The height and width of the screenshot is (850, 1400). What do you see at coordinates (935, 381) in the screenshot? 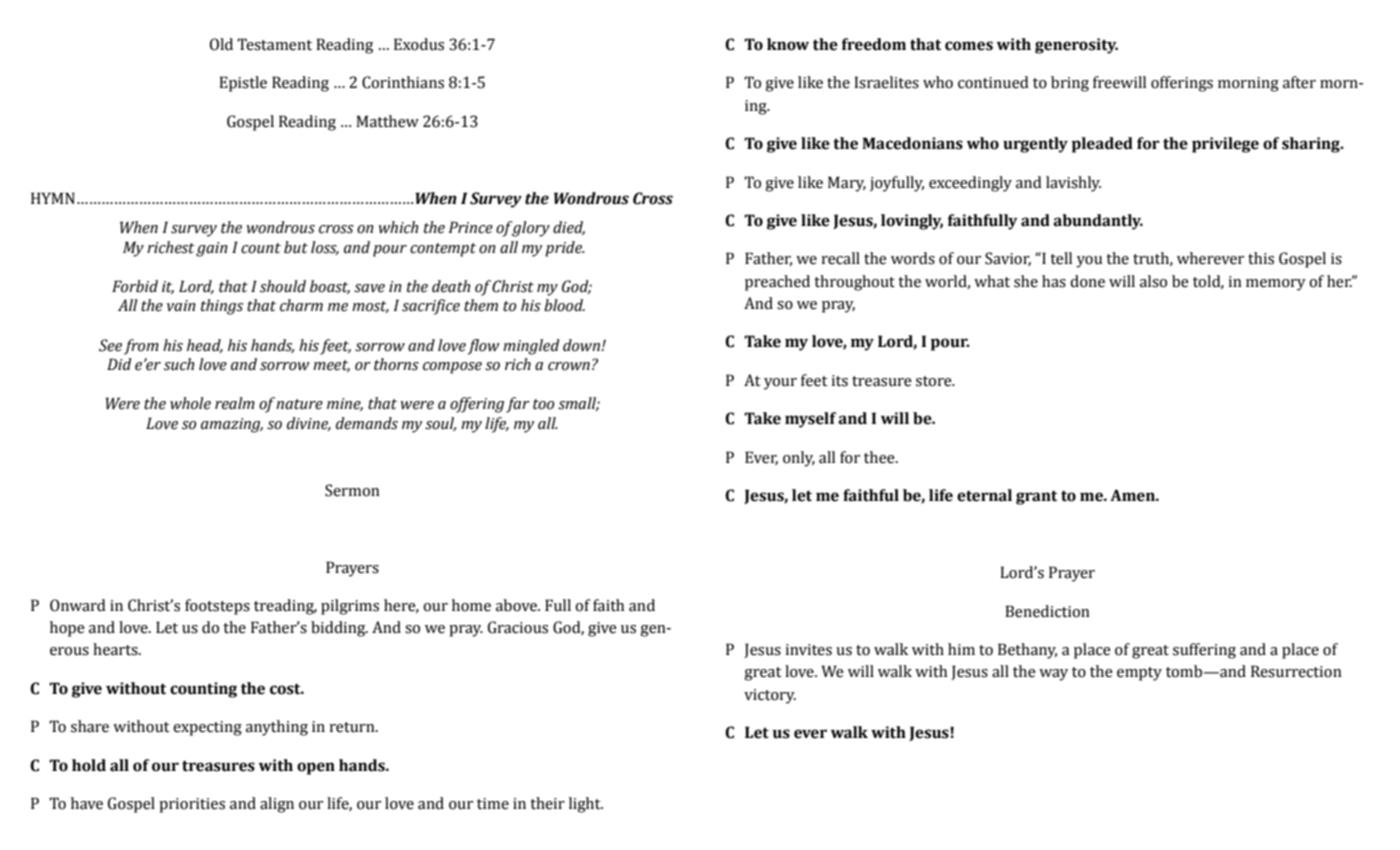
I see `store` at bounding box center [935, 381].
